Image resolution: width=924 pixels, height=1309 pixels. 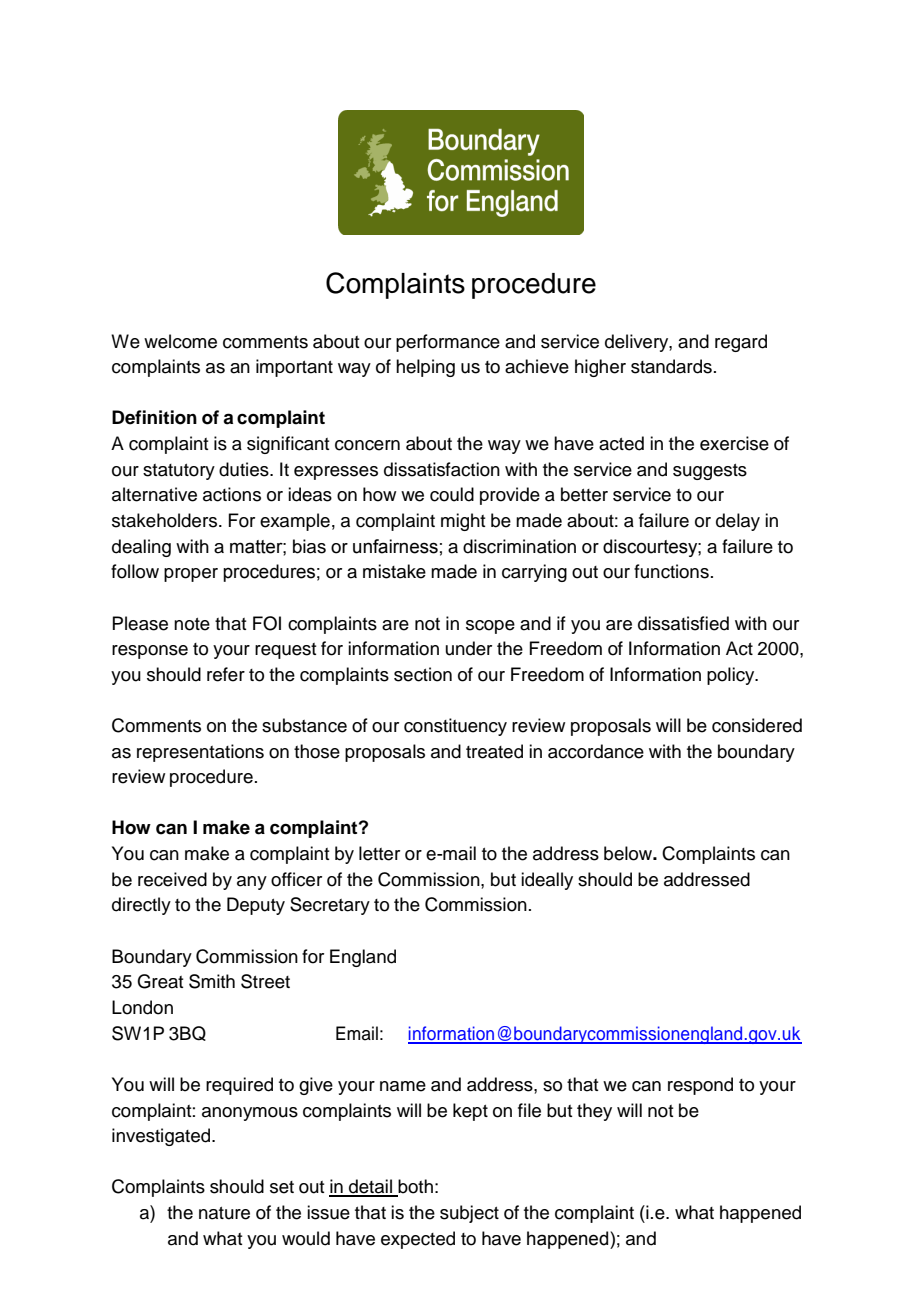 What do you see at coordinates (180, 341) in the screenshot?
I see `welcome` at bounding box center [180, 341].
